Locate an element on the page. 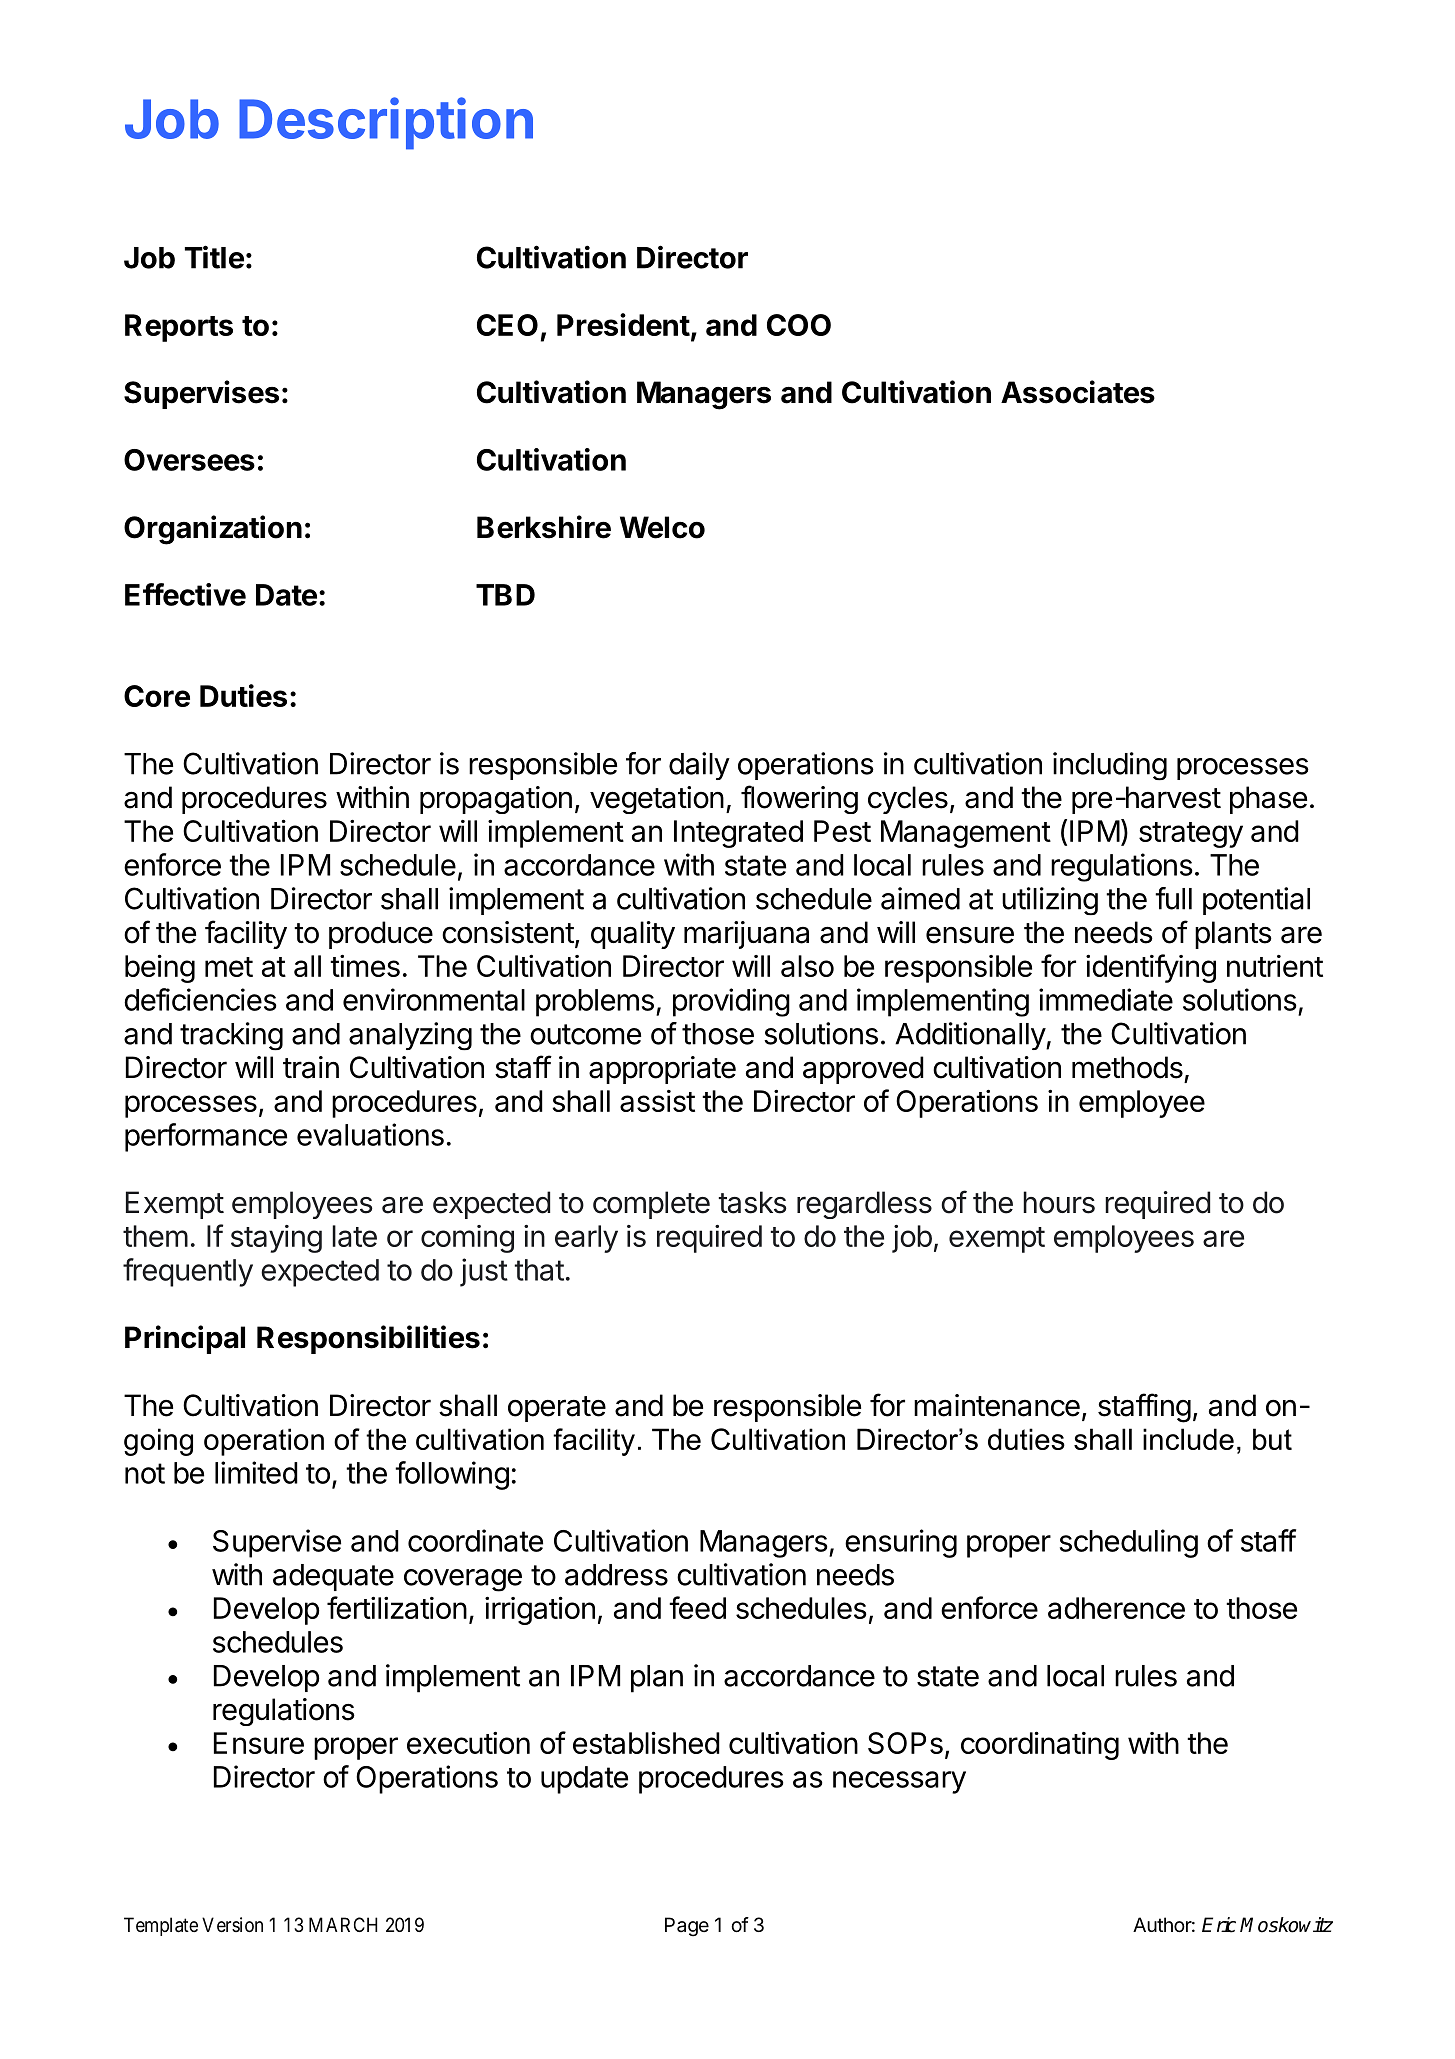 The width and height of the document is (1455, 2059). immediate is located at coordinates (1106, 999).
